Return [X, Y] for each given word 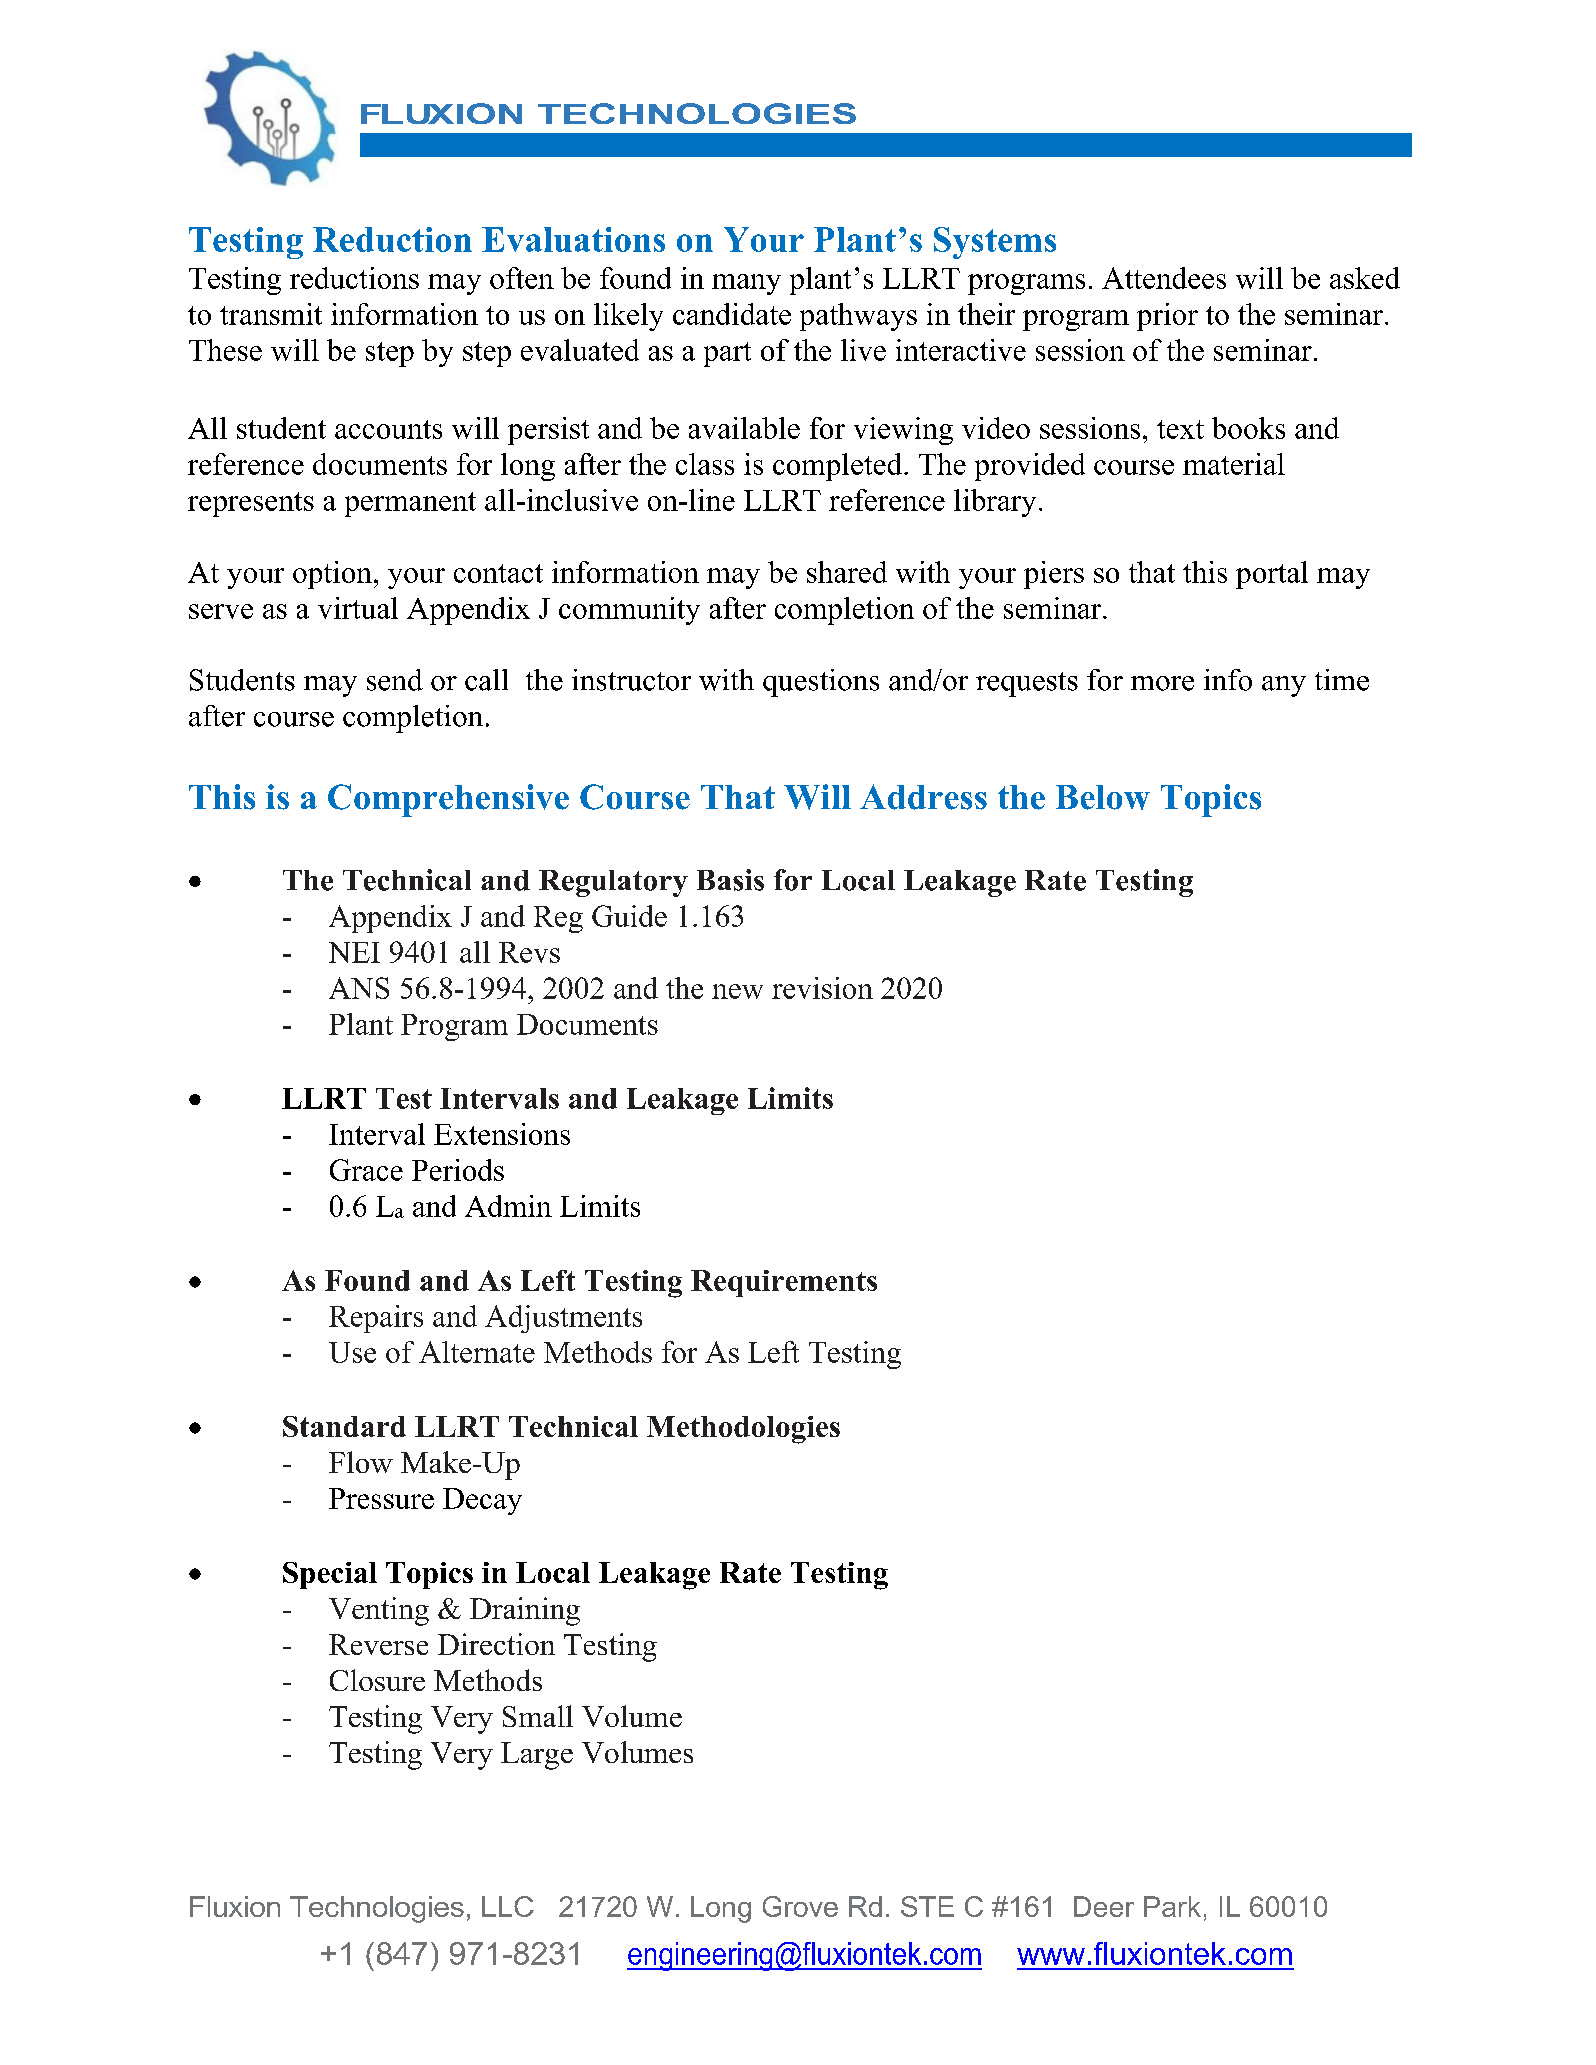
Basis [730, 880]
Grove [800, 1906]
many [746, 284]
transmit [271, 314]
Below [1103, 797]
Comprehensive [448, 800]
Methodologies [743, 1430]
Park [1172, 1906]
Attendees [1164, 278]
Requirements [784, 1283]
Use [352, 1352]
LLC [508, 1906]
